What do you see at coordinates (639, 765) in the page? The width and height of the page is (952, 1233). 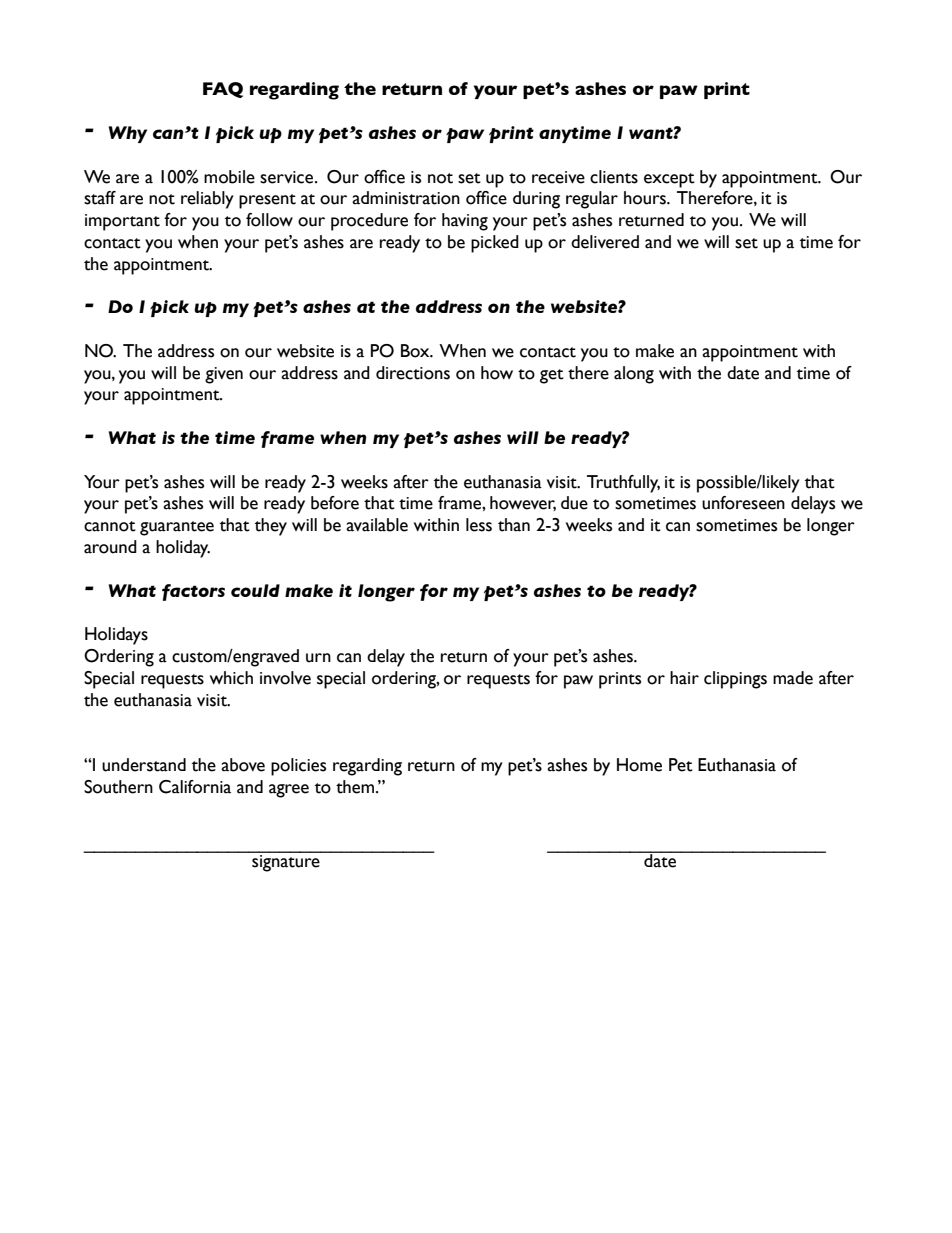 I see `Home` at bounding box center [639, 765].
